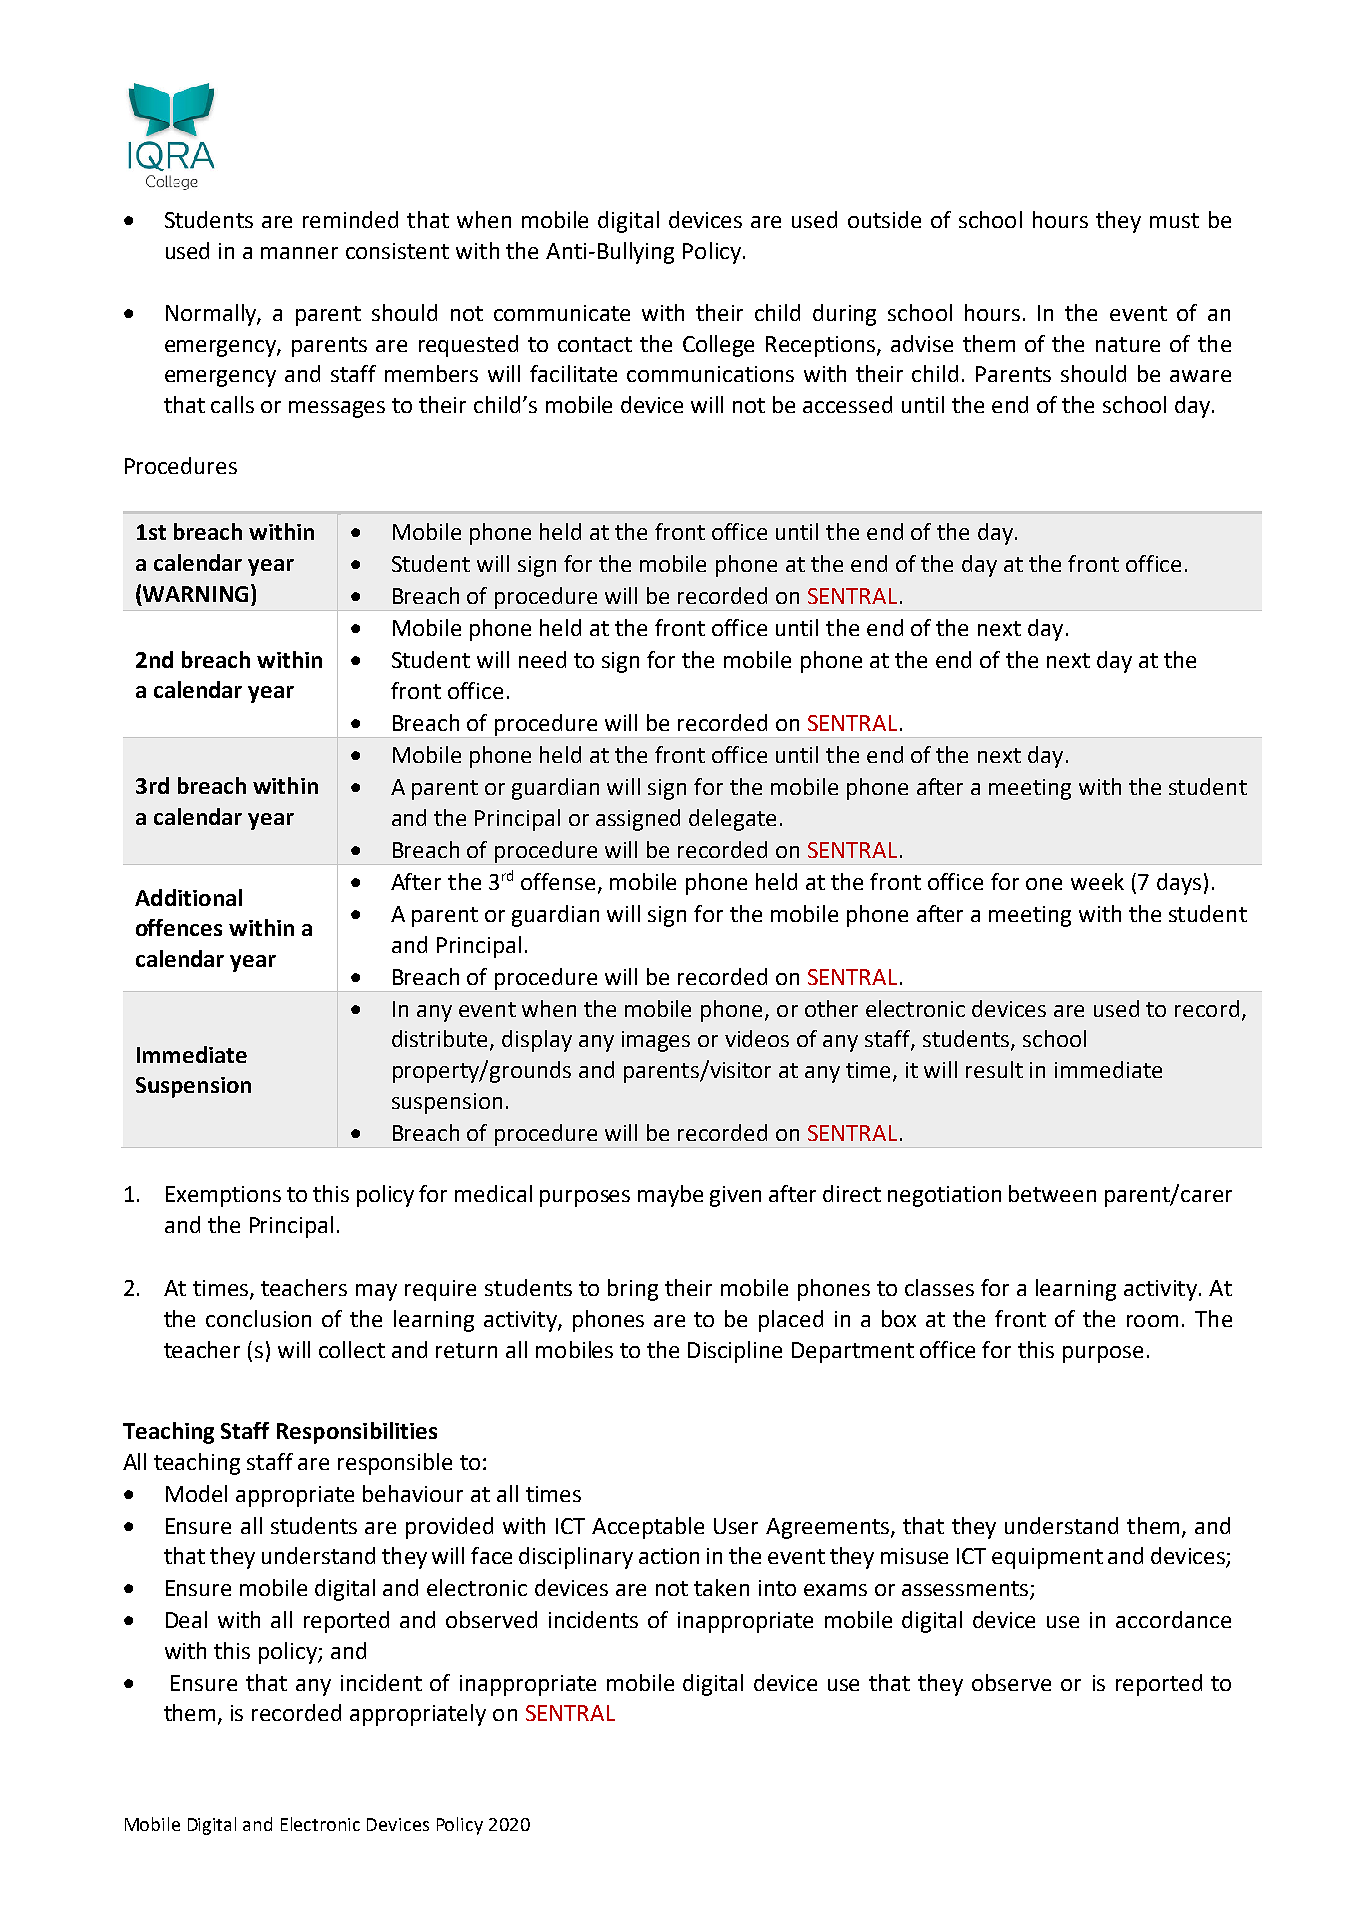 The height and width of the screenshot is (1917, 1355). I want to click on taken, so click(721, 1587).
